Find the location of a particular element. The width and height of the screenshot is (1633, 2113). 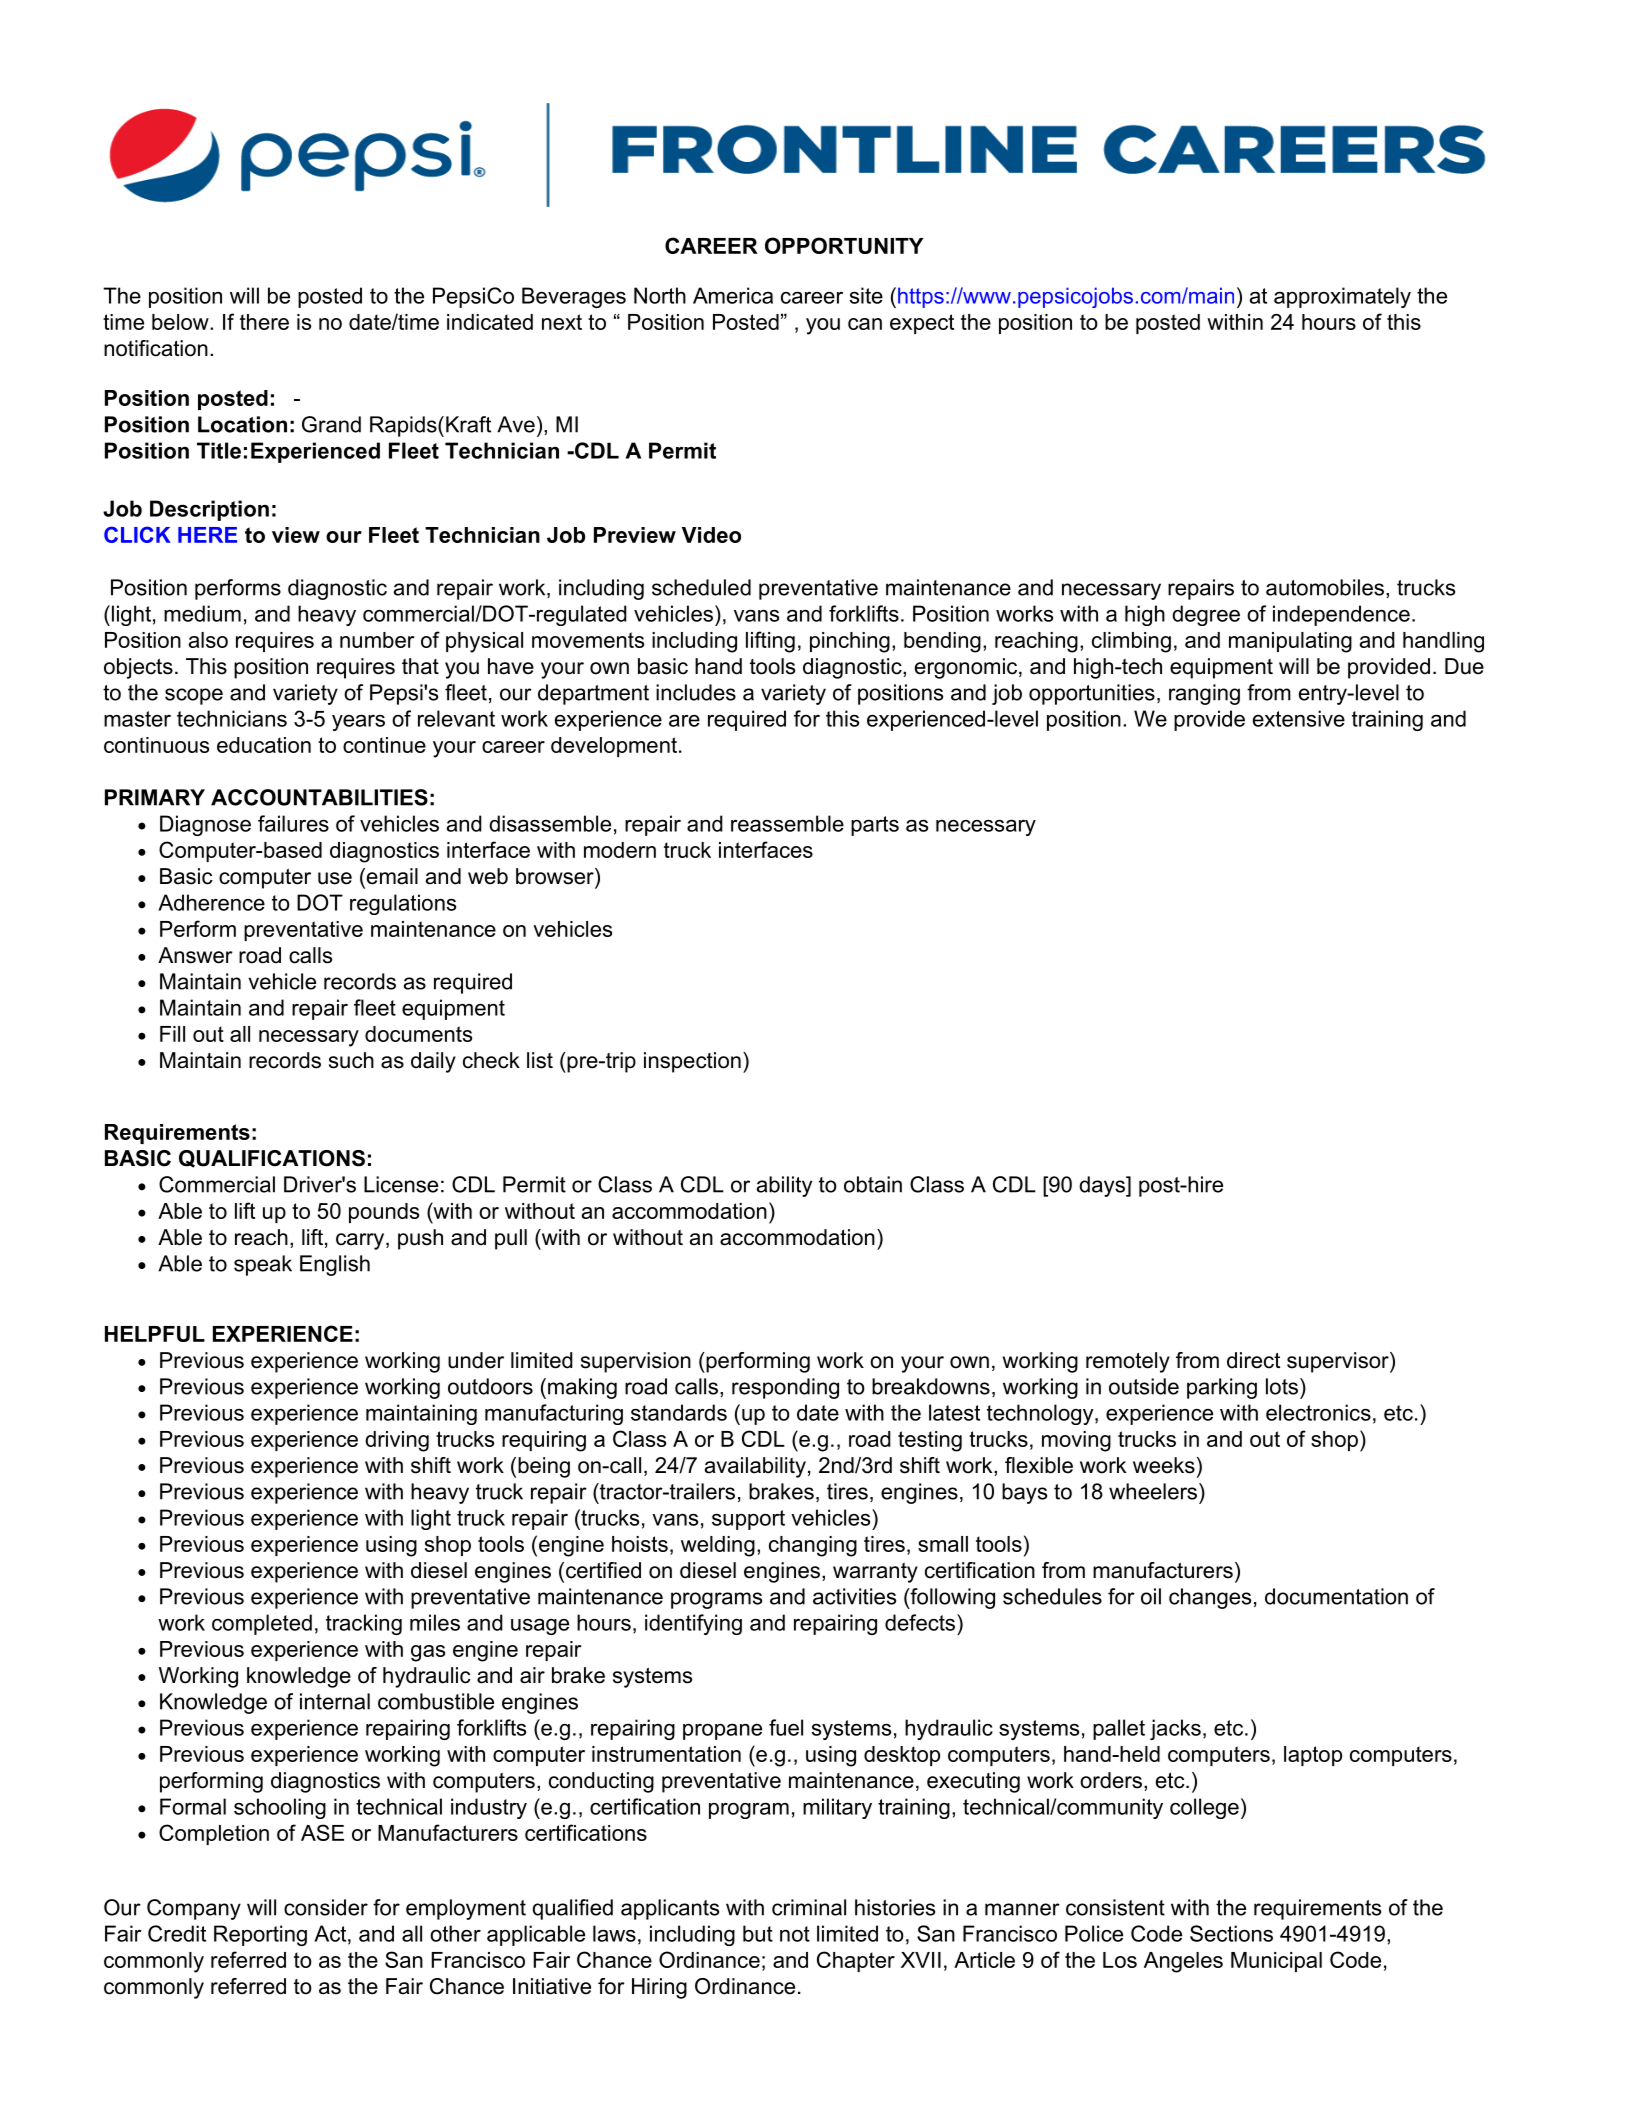

approximately is located at coordinates (1342, 297).
